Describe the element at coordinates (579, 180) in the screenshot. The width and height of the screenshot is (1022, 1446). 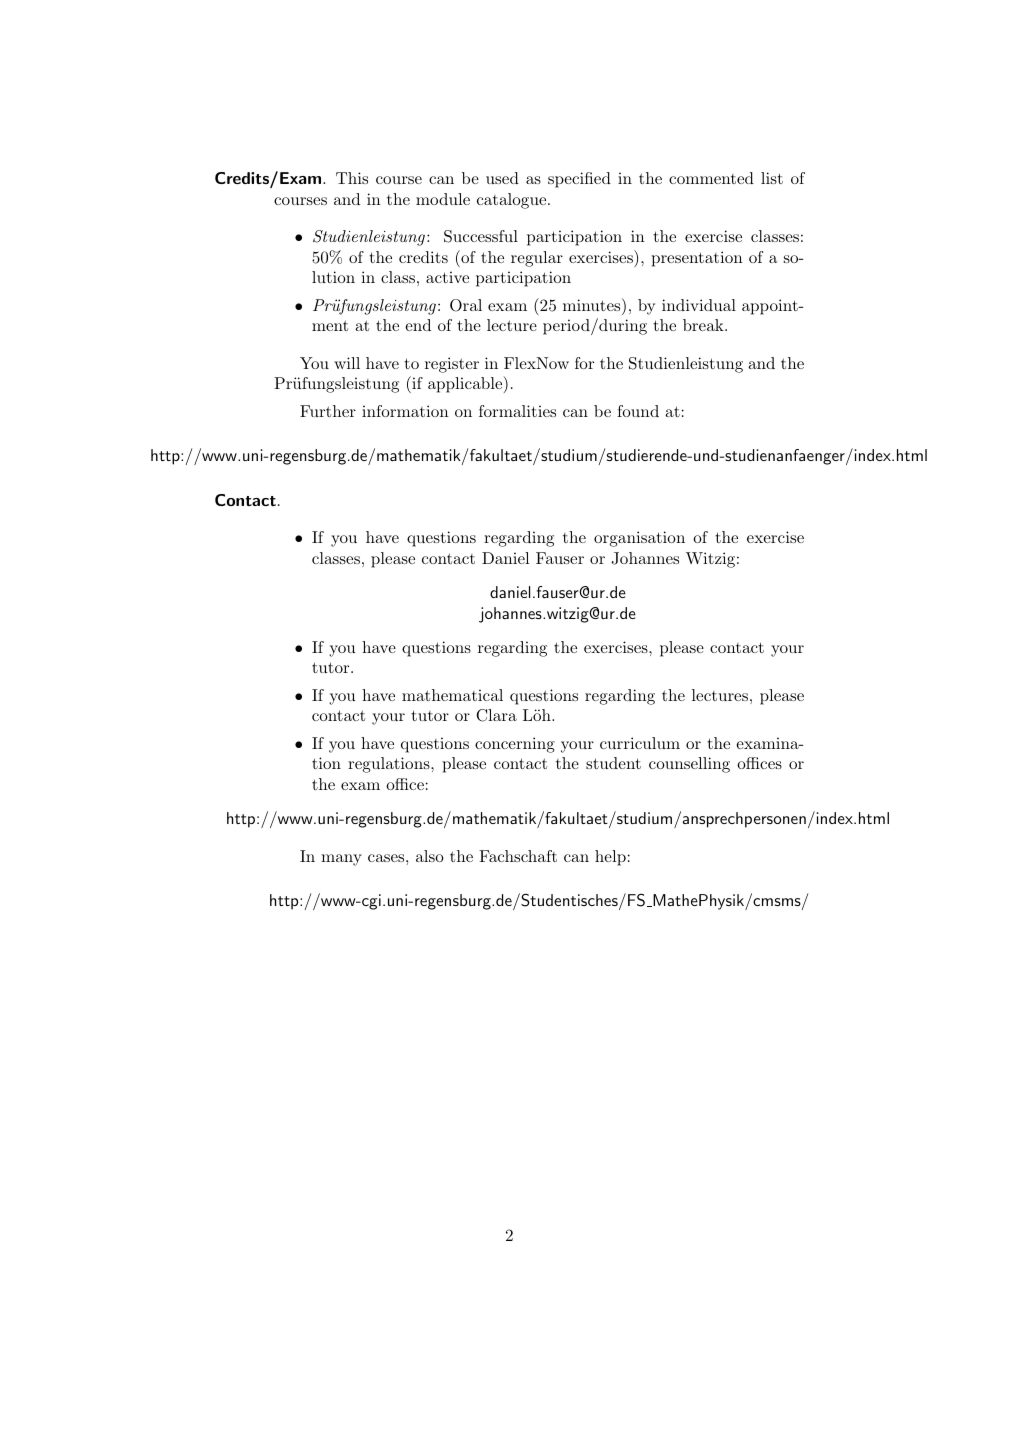
I see `specified` at that location.
